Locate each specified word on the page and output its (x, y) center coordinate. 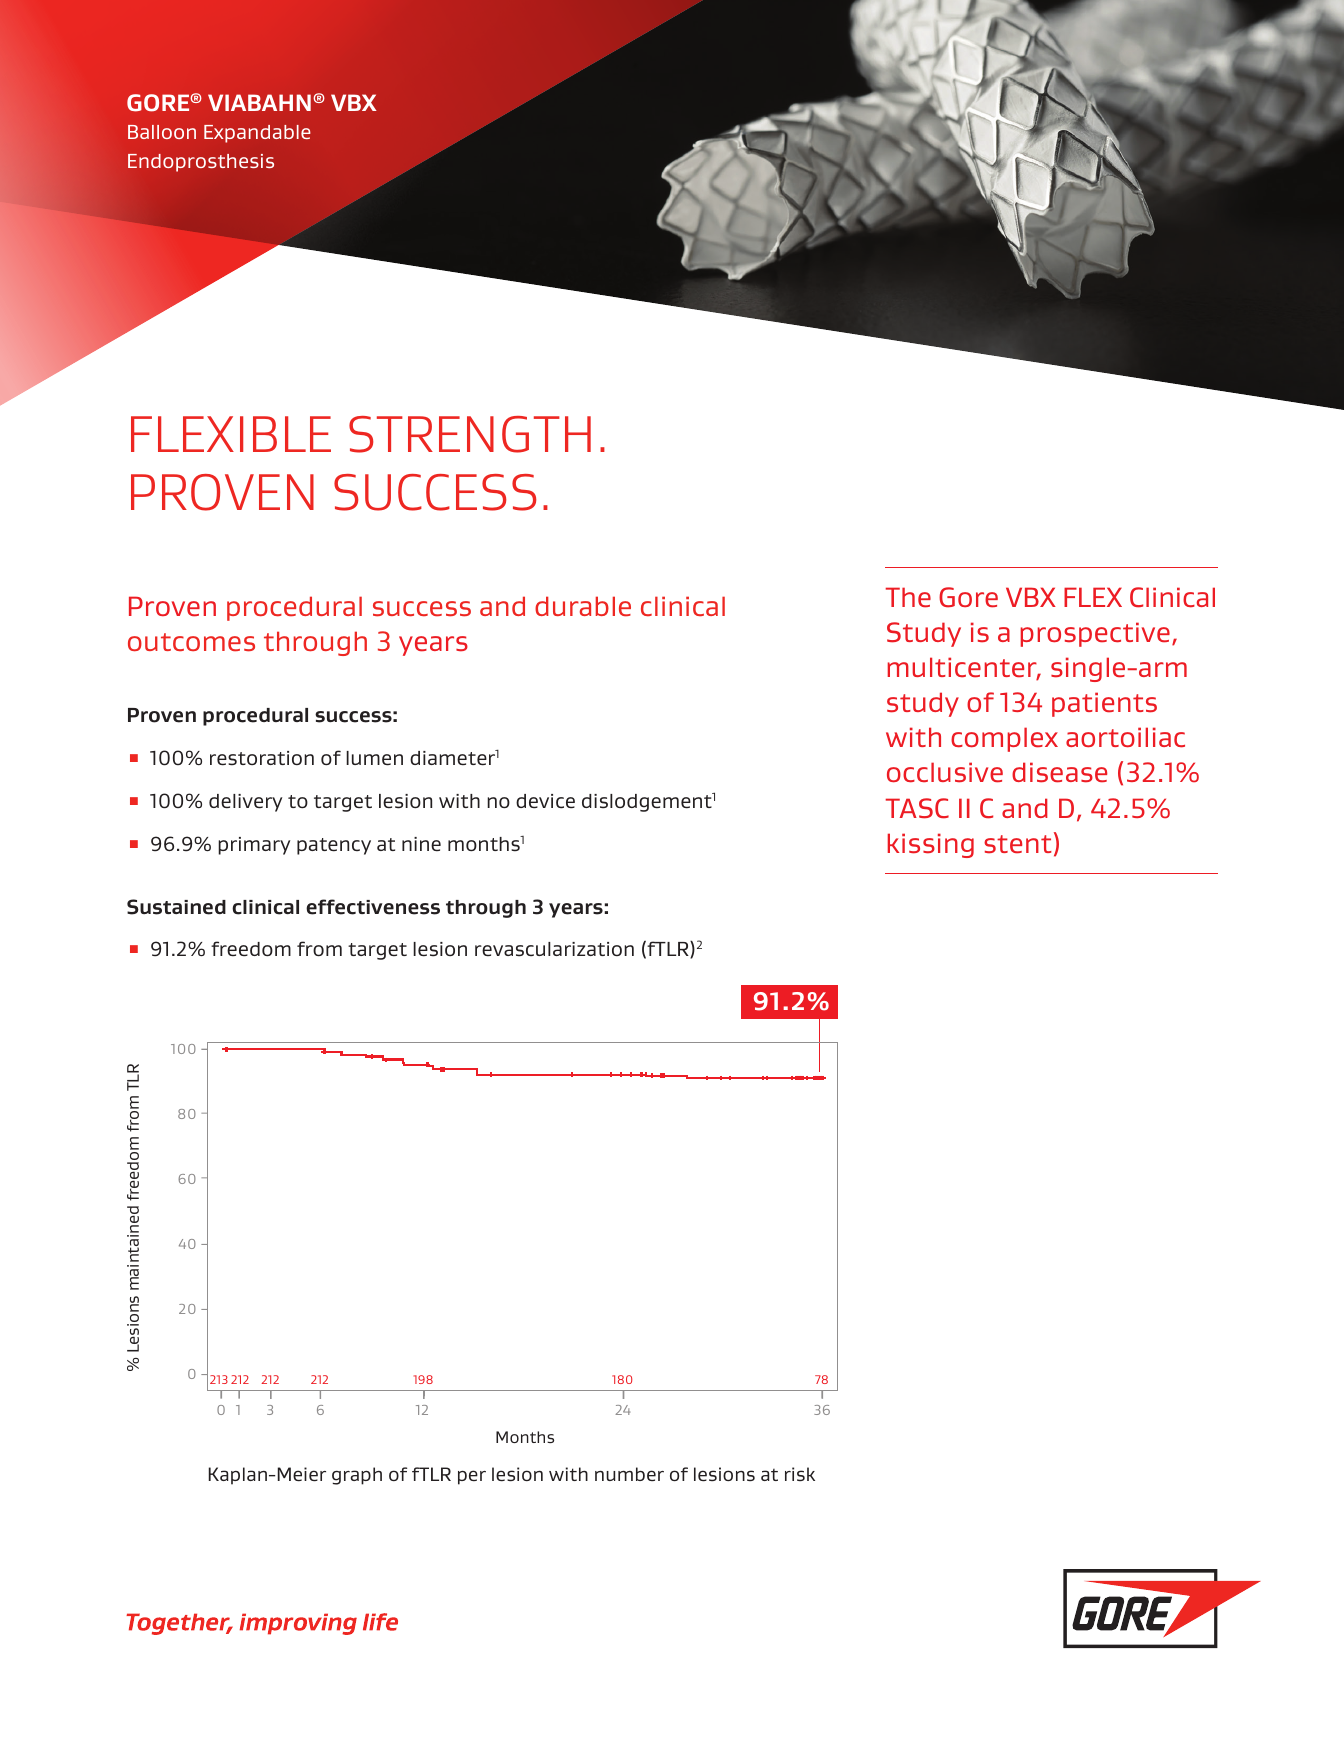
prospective (1095, 634)
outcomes (191, 642)
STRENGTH (470, 434)
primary (254, 846)
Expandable (257, 134)
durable (583, 606)
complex (1004, 739)
